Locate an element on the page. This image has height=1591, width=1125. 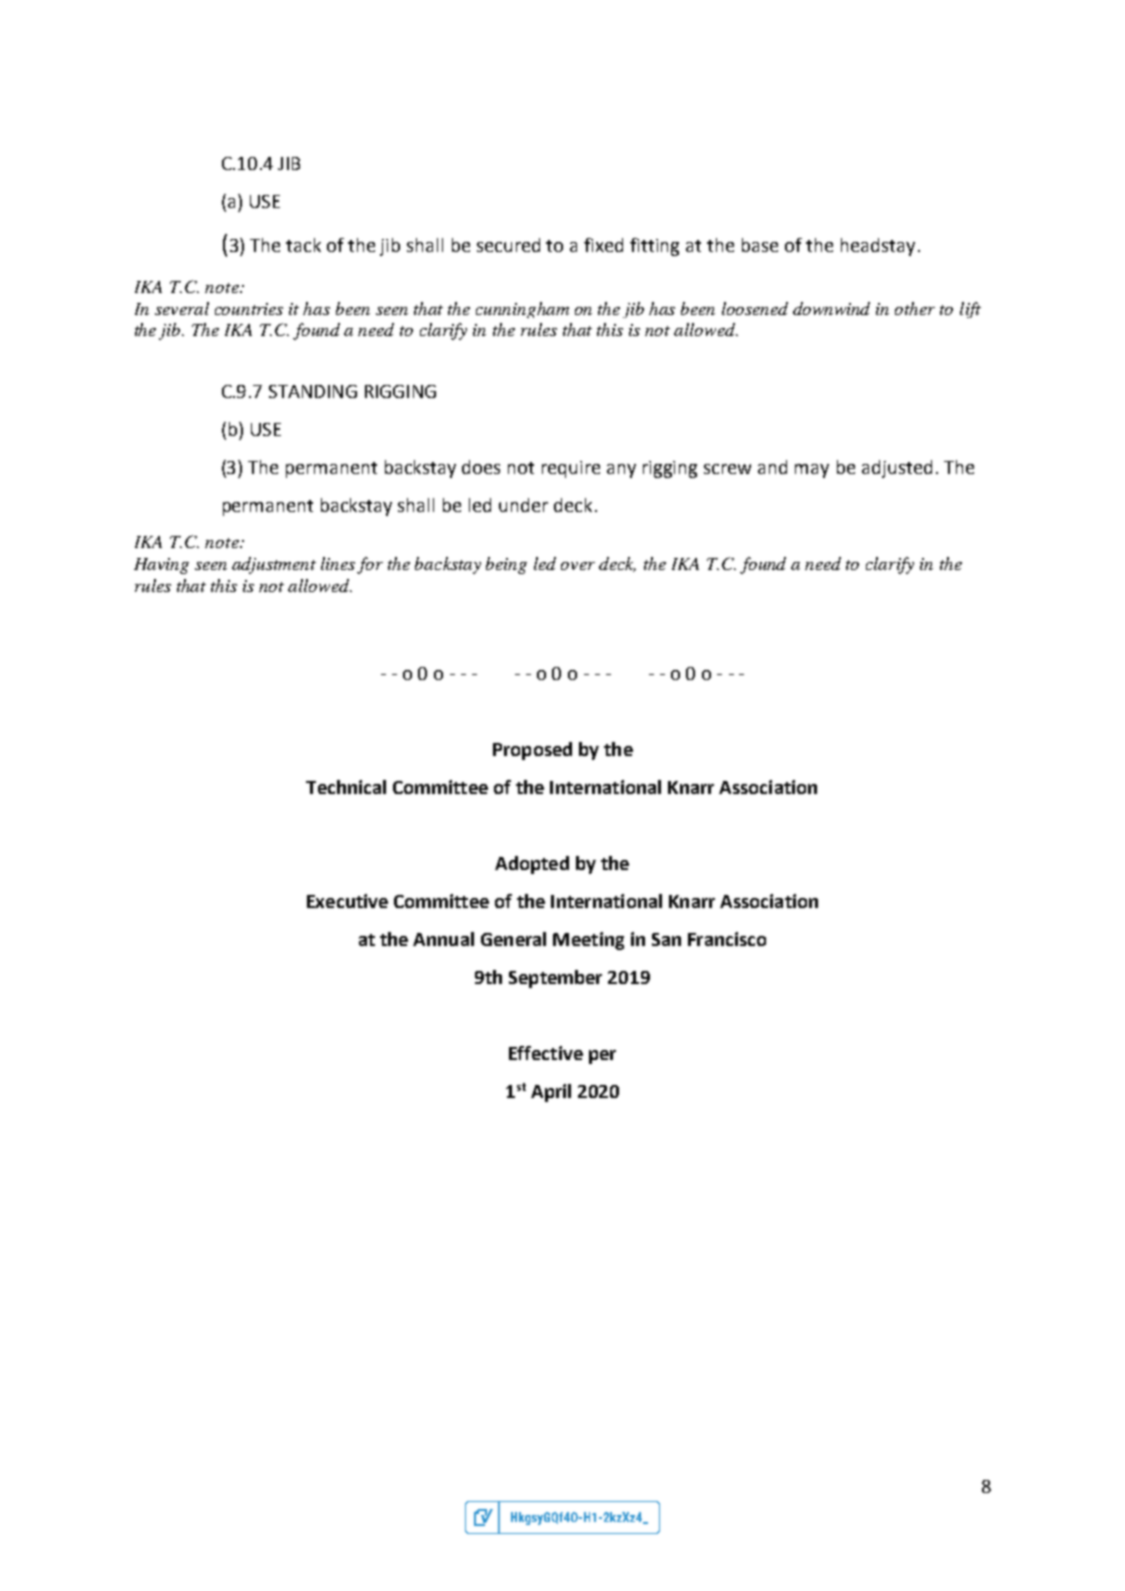
tack is located at coordinates (303, 245).
